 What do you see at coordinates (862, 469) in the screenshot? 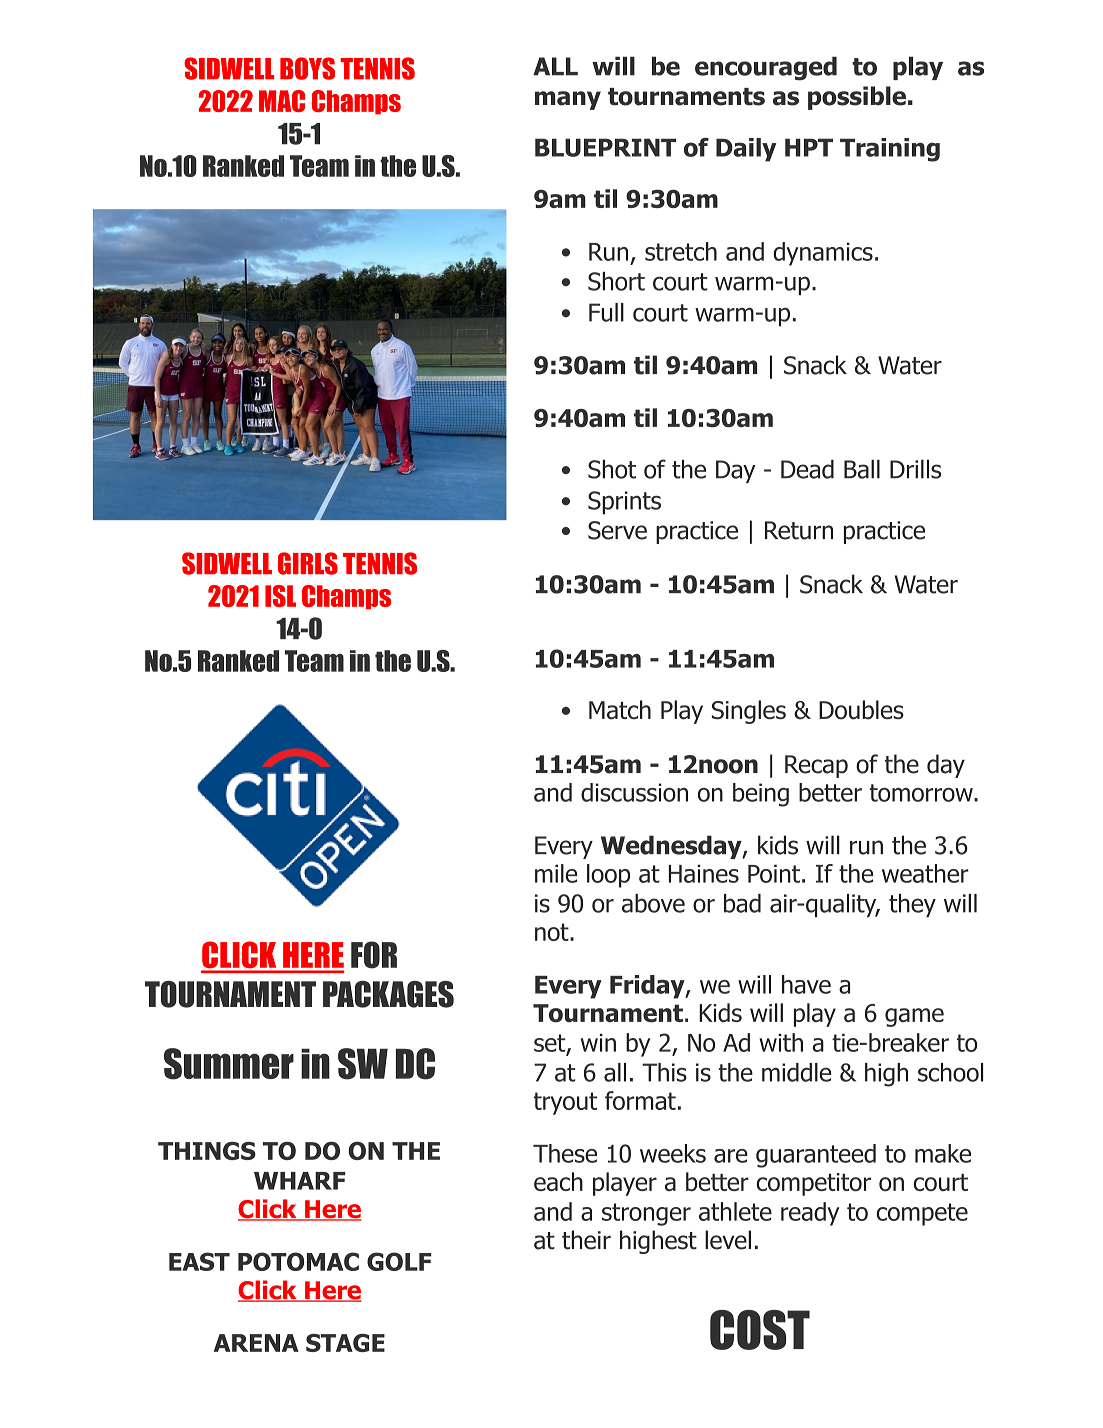
I see `Ball` at bounding box center [862, 469].
